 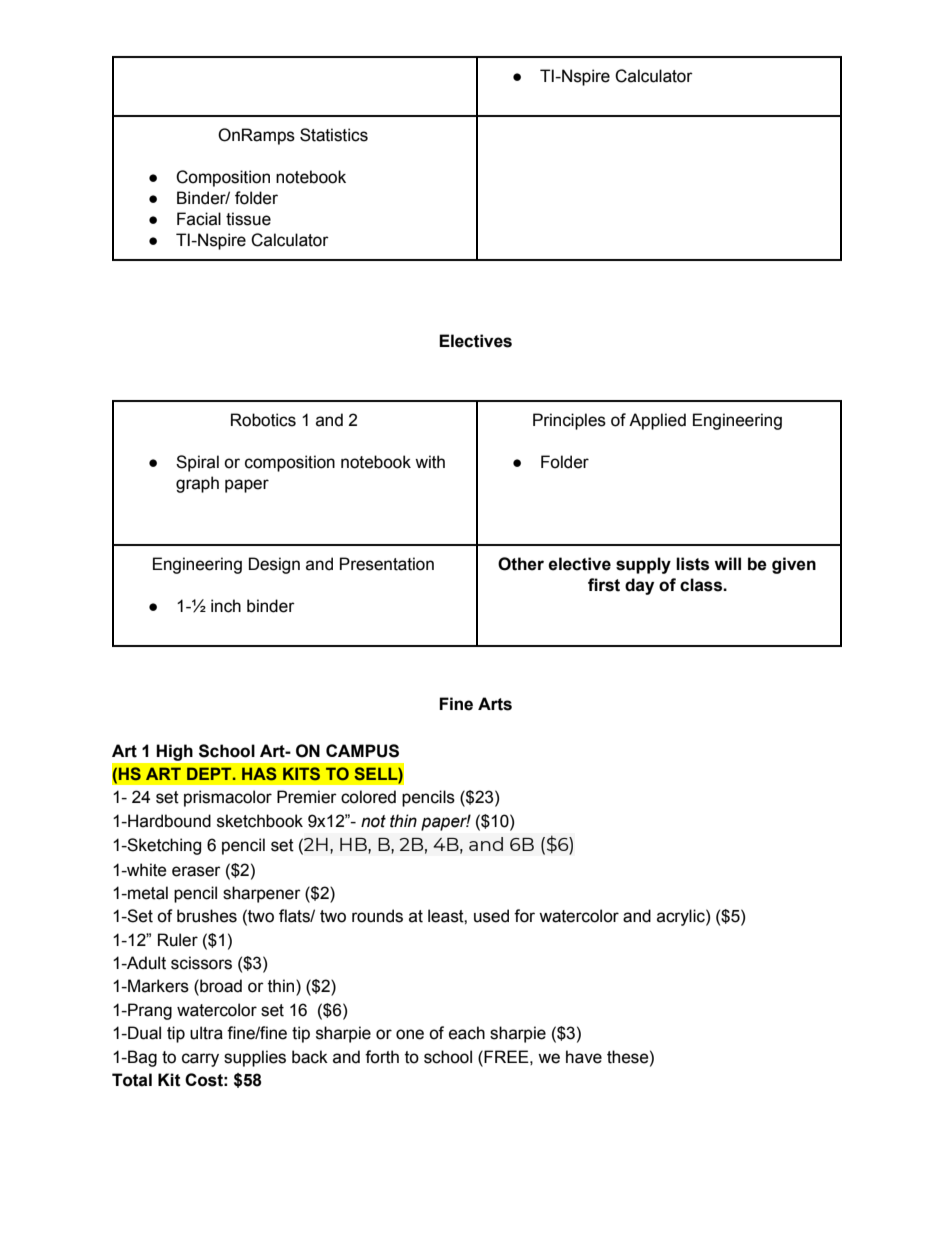 What do you see at coordinates (334, 135) in the document?
I see `Statistics` at bounding box center [334, 135].
